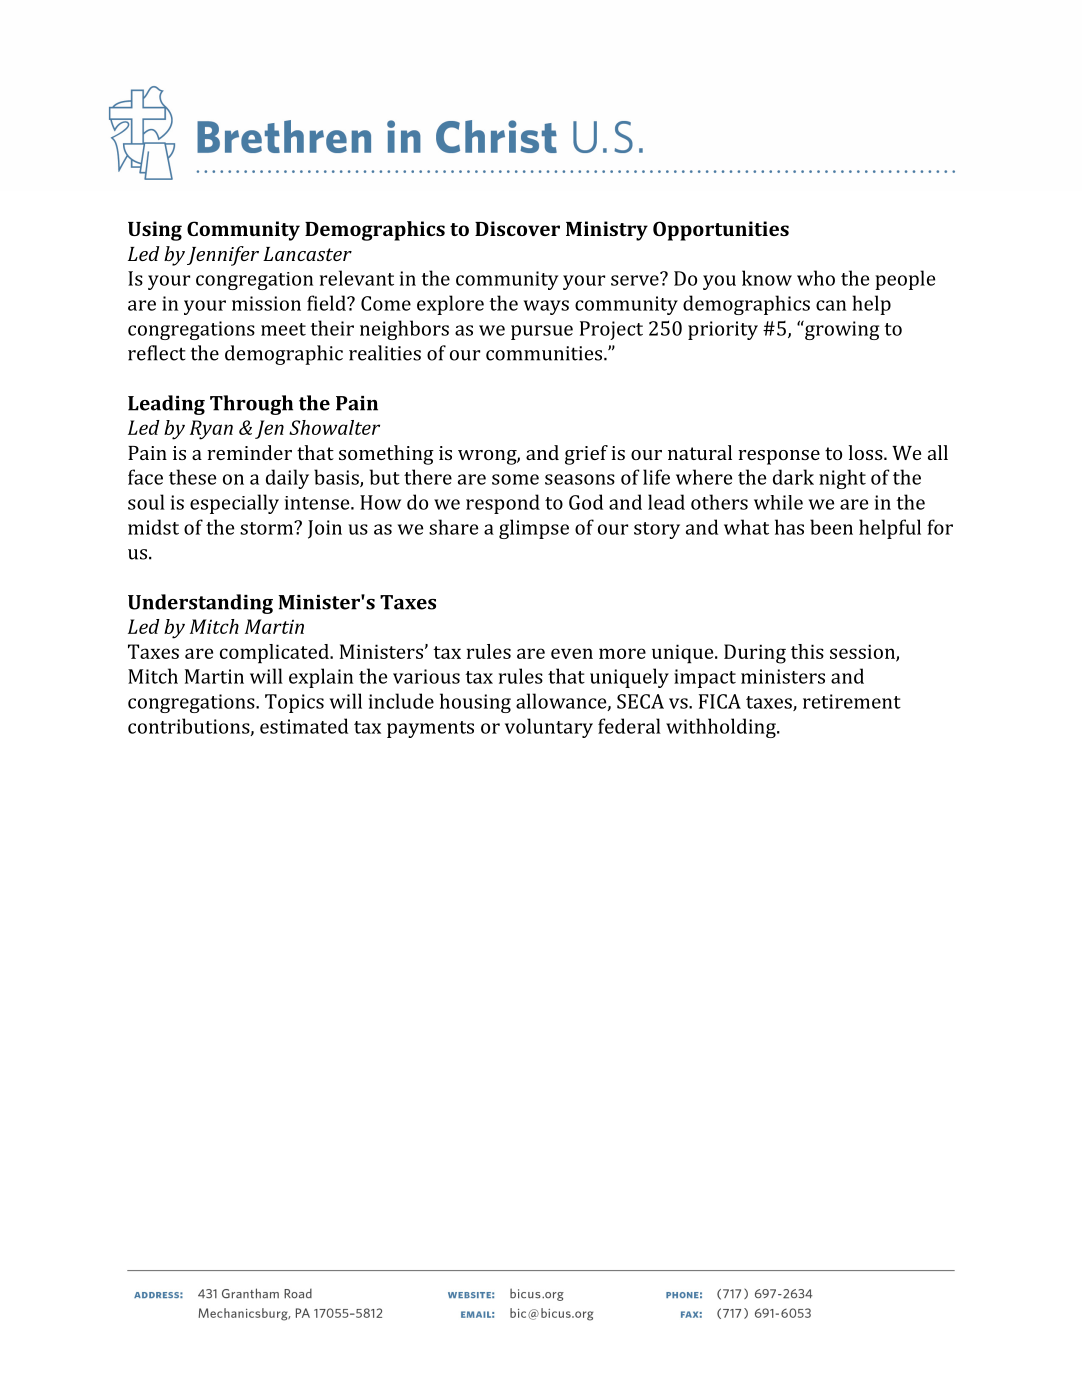  What do you see at coordinates (549, 728) in the screenshot?
I see `voluntary` at bounding box center [549, 728].
